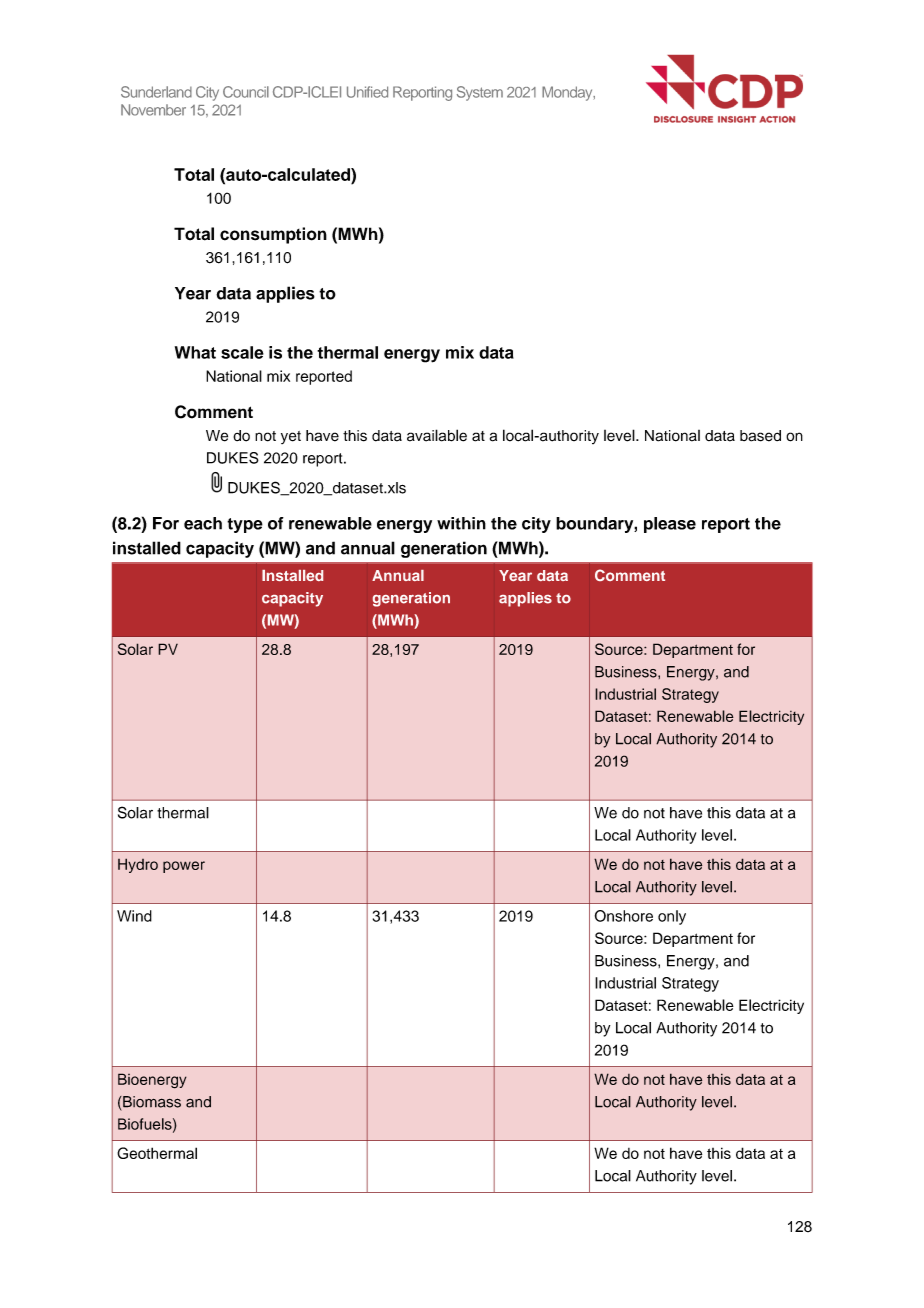 Image resolution: width=924 pixels, height=1308 pixels. I want to click on type, so click(245, 525).
